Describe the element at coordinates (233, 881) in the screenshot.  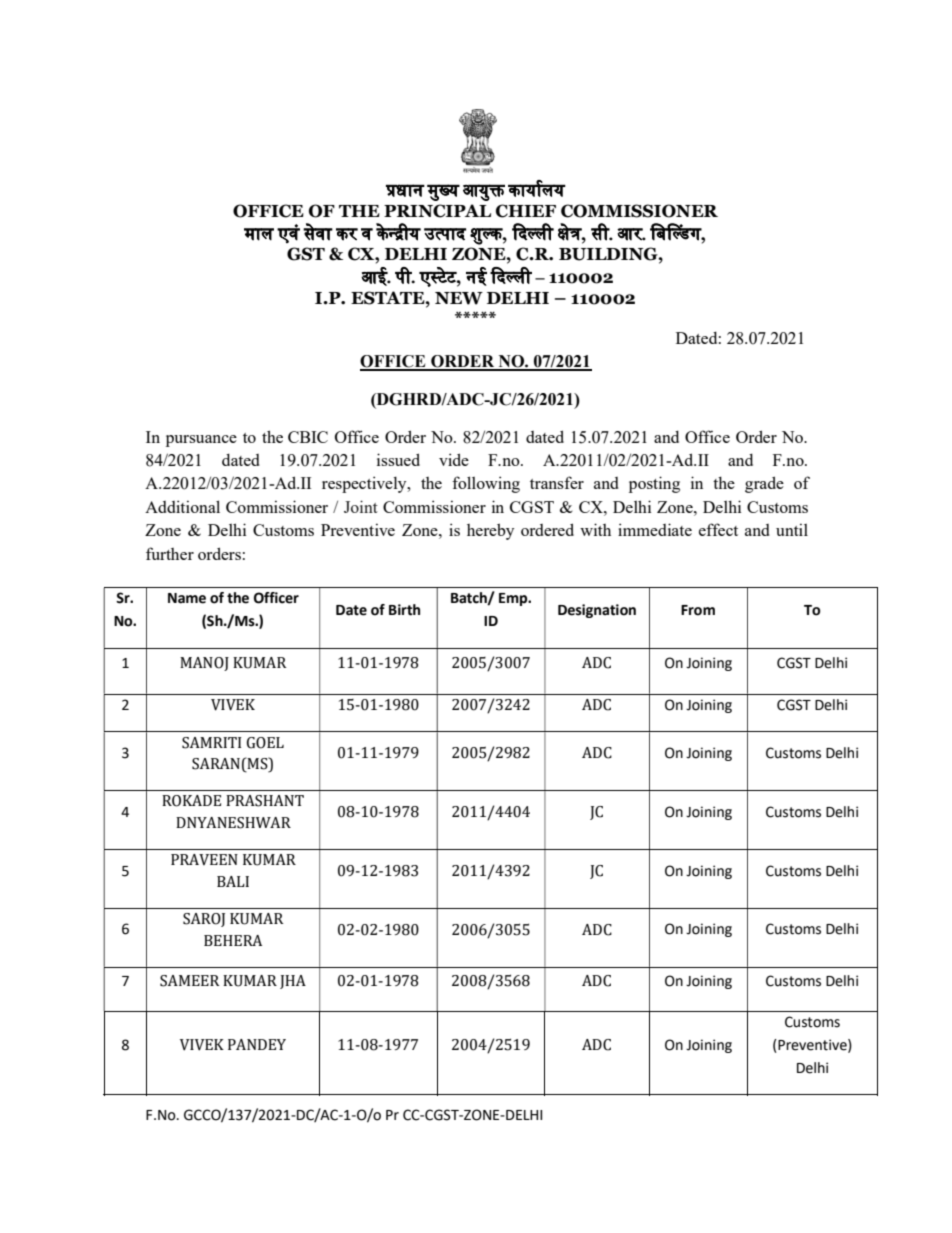
I see `BALI` at that location.
